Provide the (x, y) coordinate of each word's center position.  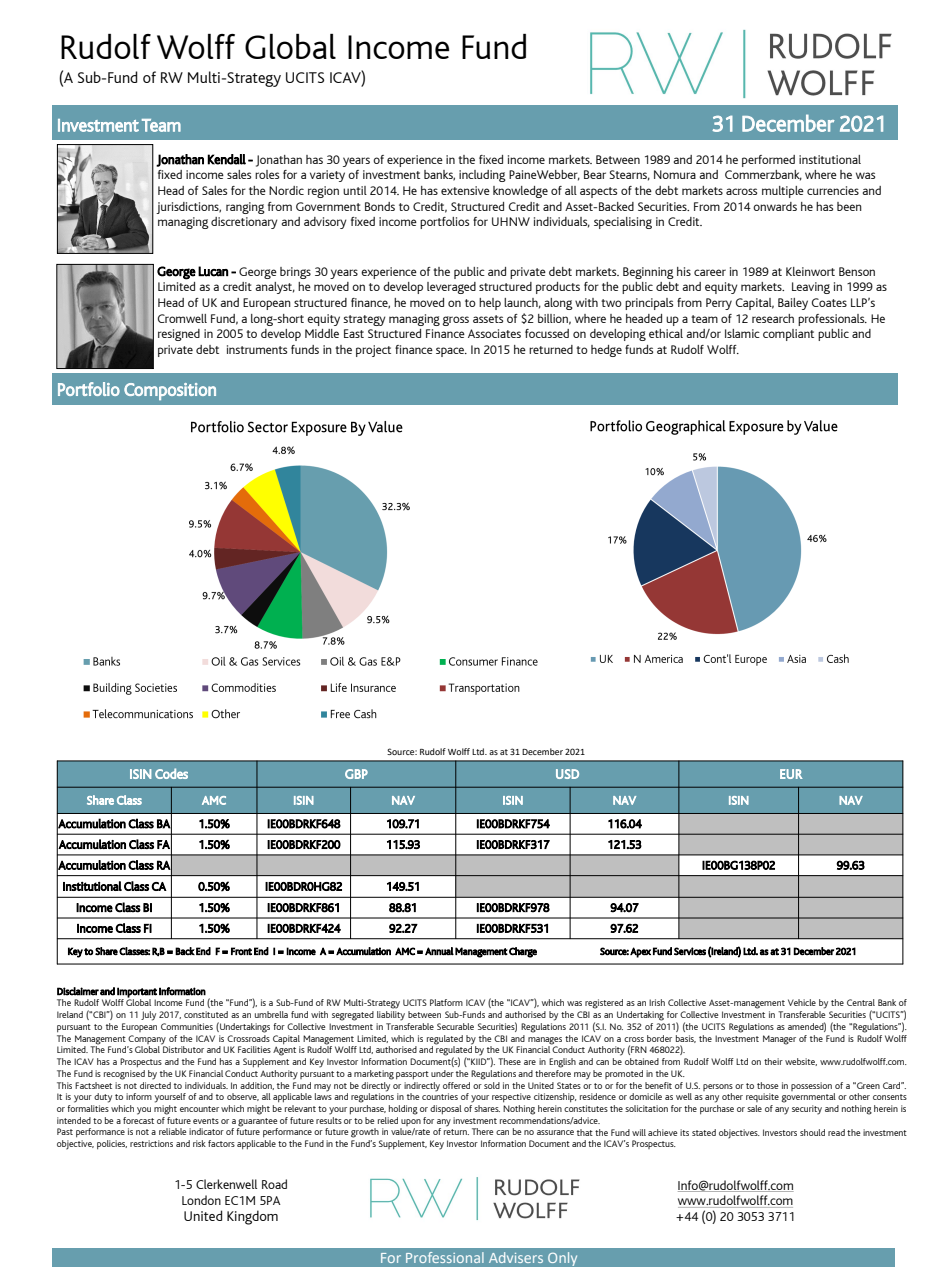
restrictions (151, 1143)
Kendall (226, 159)
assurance (555, 1132)
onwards (775, 206)
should (812, 1132)
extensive (465, 190)
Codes (171, 773)
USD (567, 774)
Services (690, 951)
